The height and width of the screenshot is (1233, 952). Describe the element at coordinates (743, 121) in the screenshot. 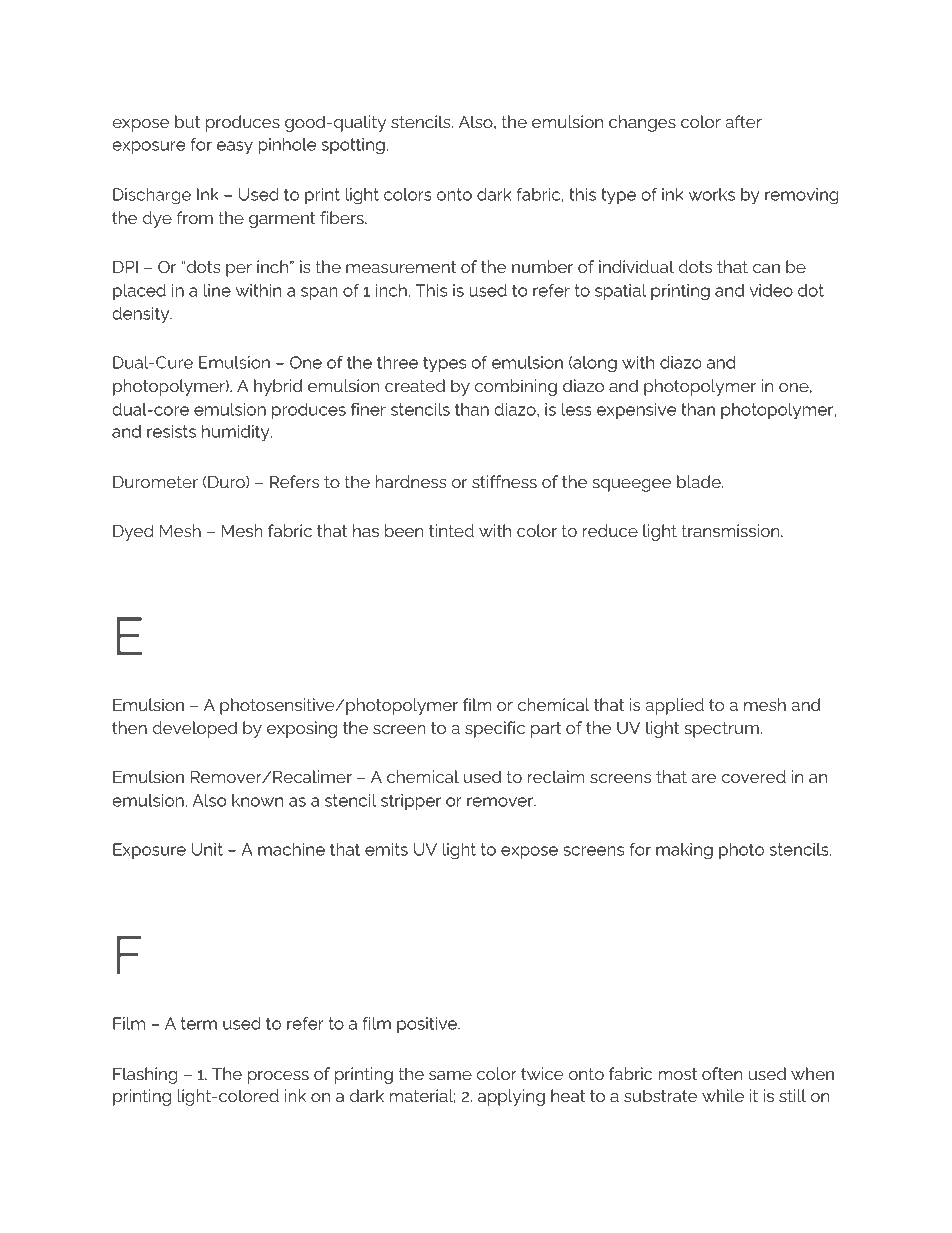

I see `after` at that location.
